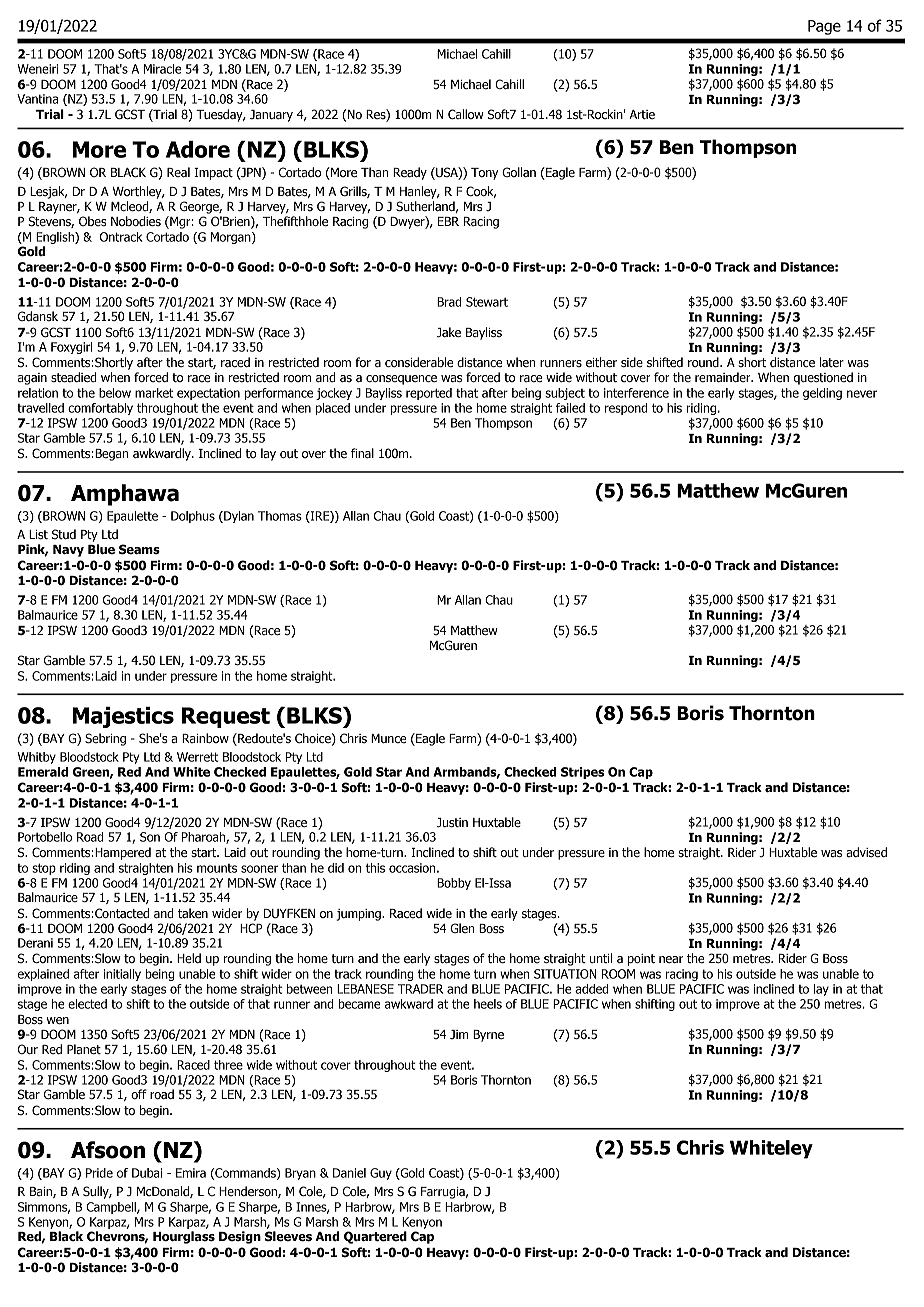 The image size is (924, 1307). What do you see at coordinates (163, 69) in the screenshot?
I see `Miracle` at bounding box center [163, 69].
